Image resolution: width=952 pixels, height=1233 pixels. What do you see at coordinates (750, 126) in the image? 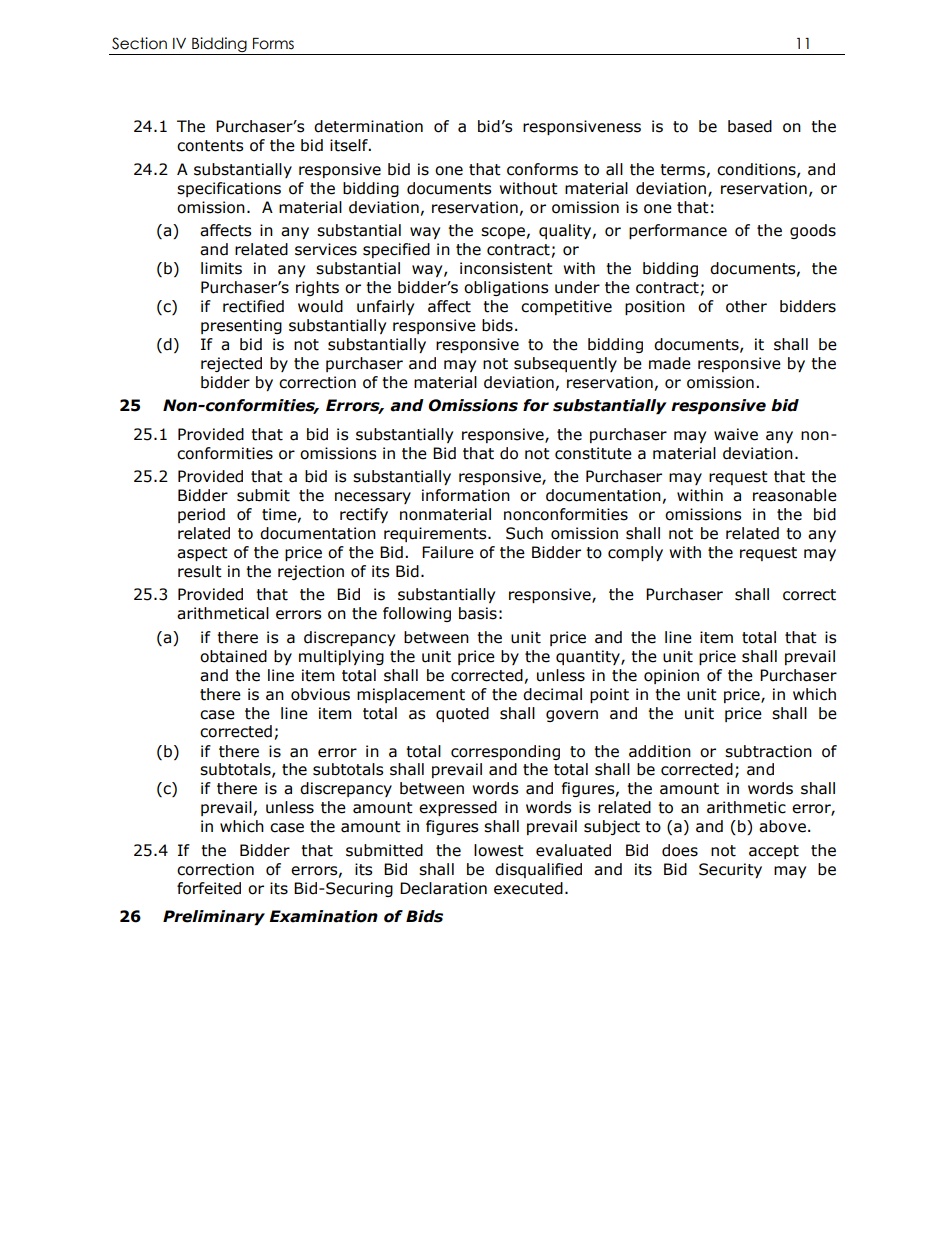
I see `based` at bounding box center [750, 126].
